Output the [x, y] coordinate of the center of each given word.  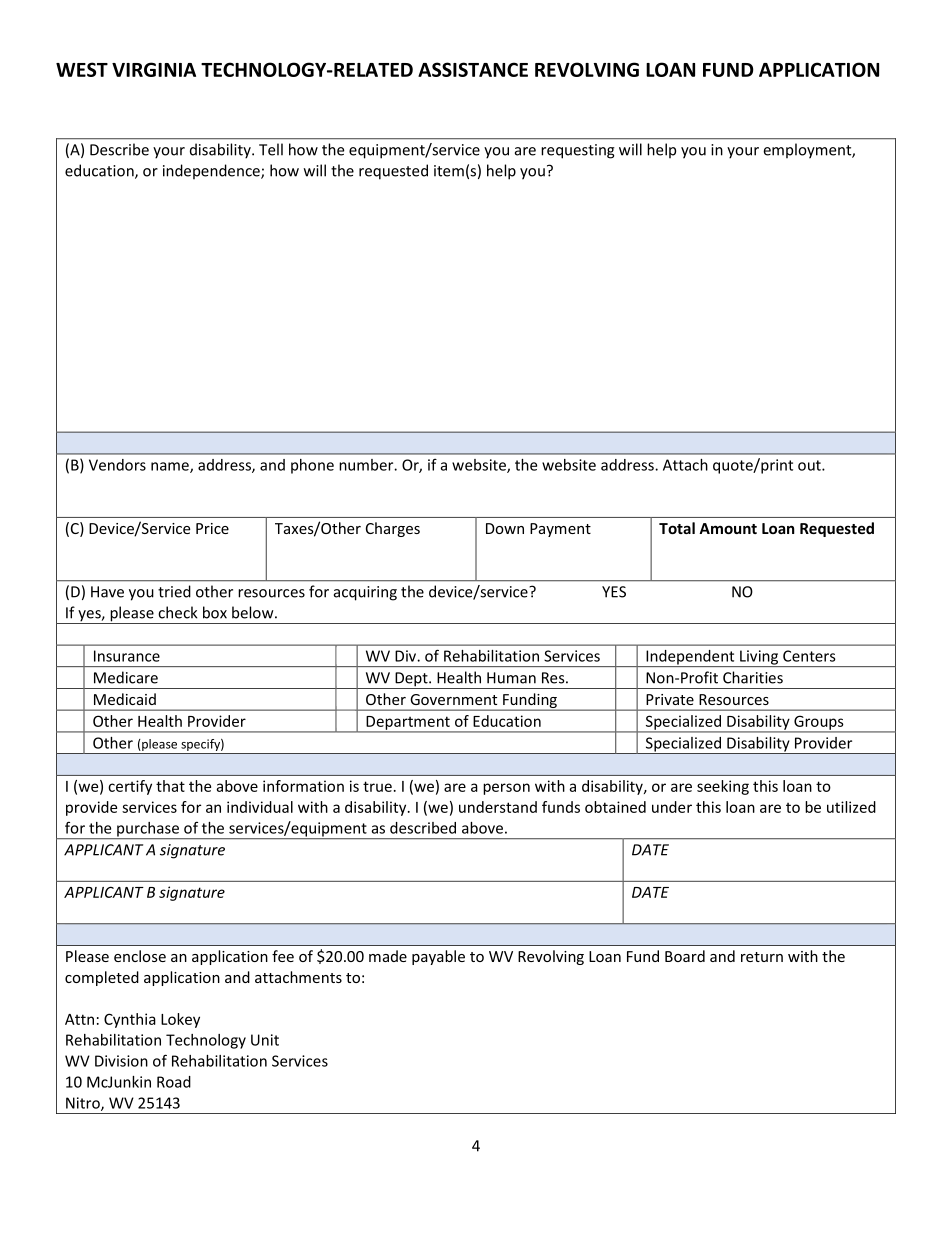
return [762, 957]
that [170, 786]
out [810, 465]
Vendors [117, 465]
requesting [578, 151]
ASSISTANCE [473, 69]
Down [505, 528]
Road [174, 1082]
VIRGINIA [154, 69]
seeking [723, 787]
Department [408, 724]
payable [438, 957]
